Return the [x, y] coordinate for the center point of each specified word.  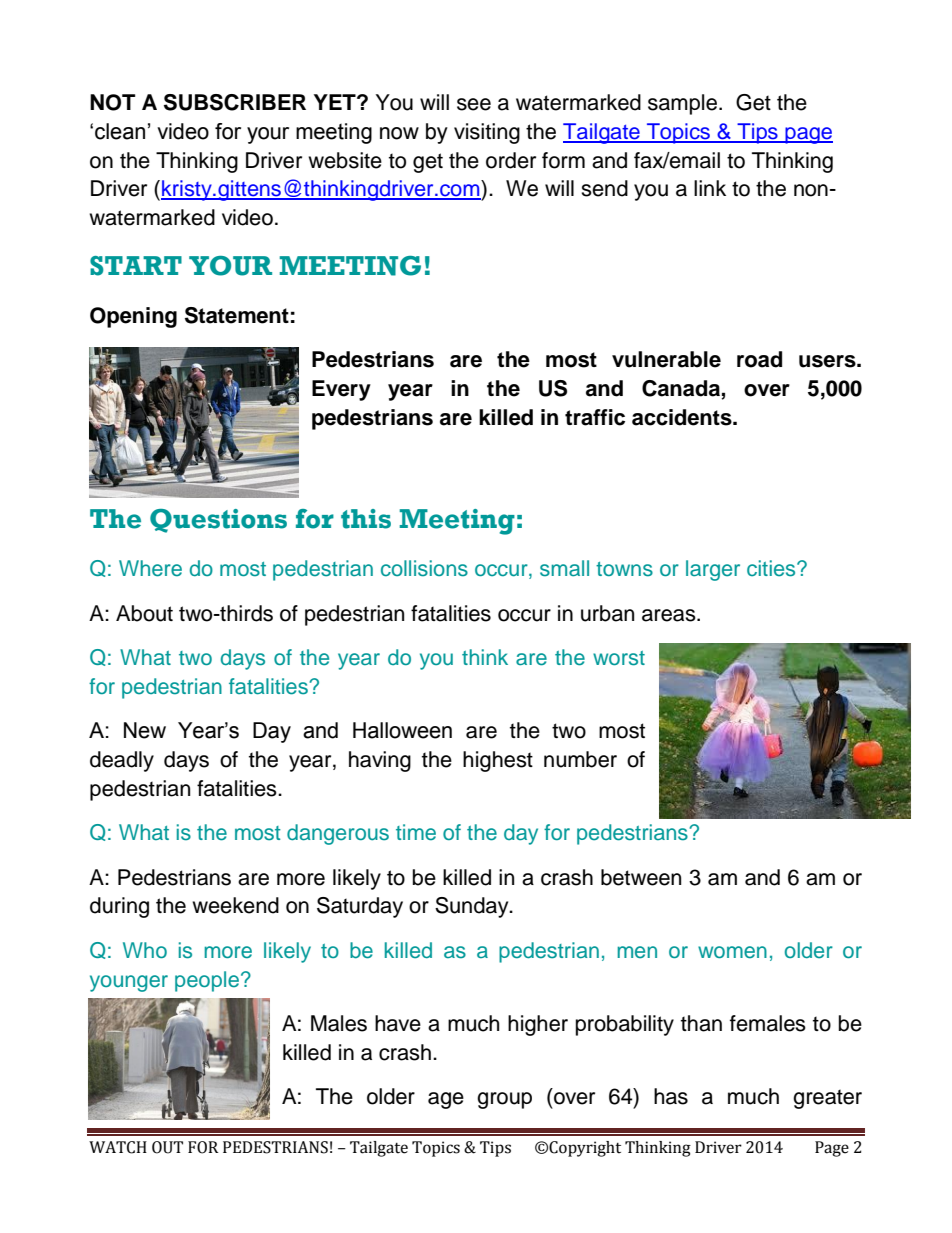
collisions [424, 568]
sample [682, 104]
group [504, 1100]
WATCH [118, 1147]
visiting [487, 133]
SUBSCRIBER [235, 102]
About [144, 613]
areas [670, 615]
